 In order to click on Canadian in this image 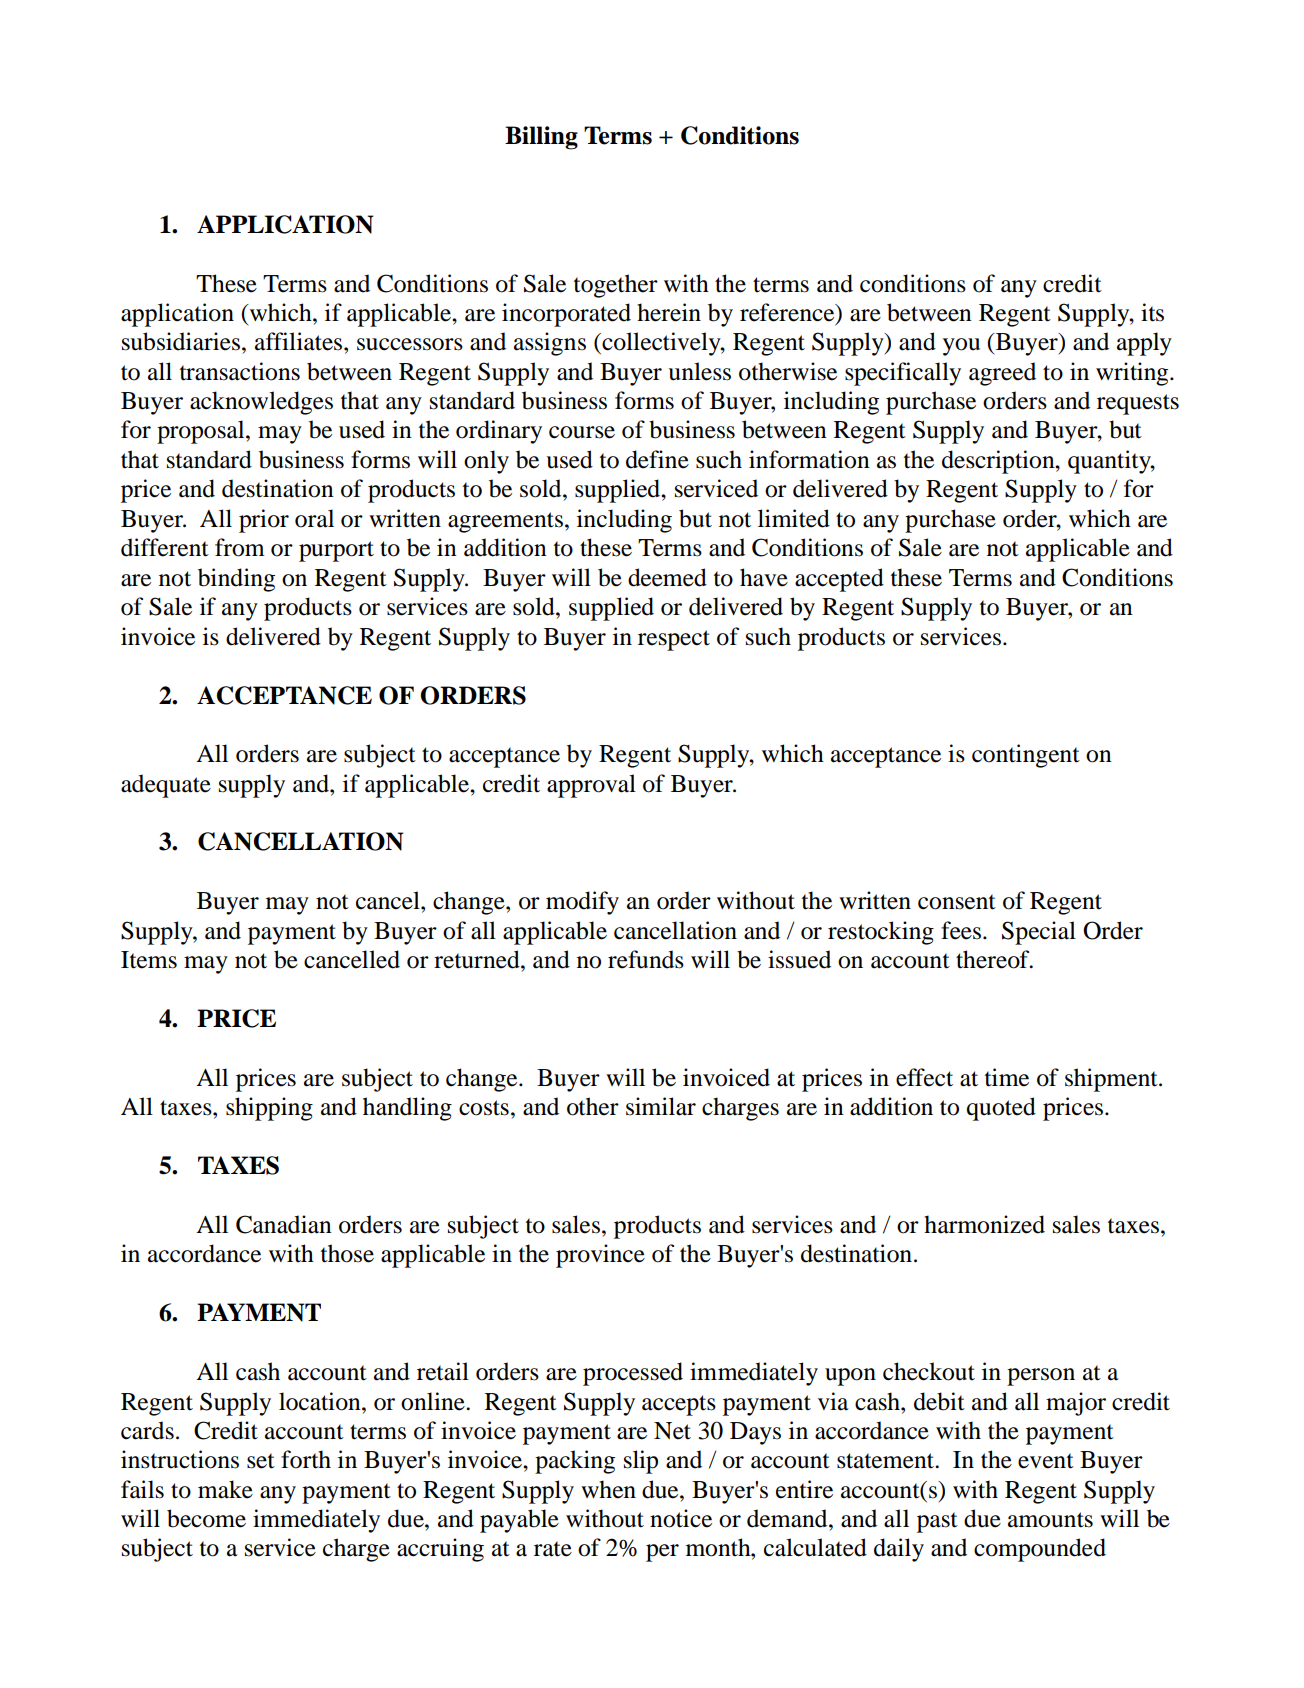, I will do `click(284, 1224)`.
